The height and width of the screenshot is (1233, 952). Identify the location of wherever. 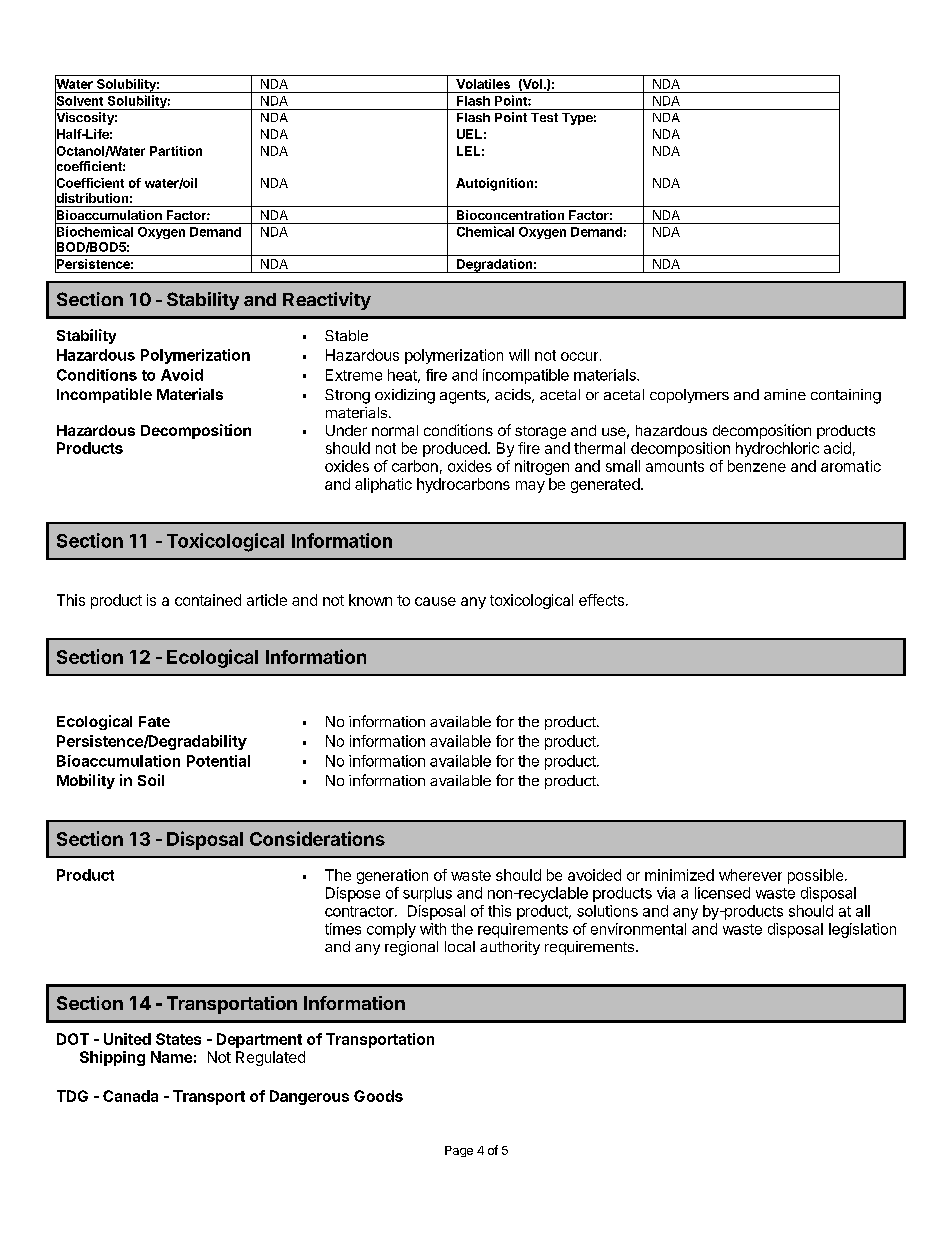
(750, 875).
